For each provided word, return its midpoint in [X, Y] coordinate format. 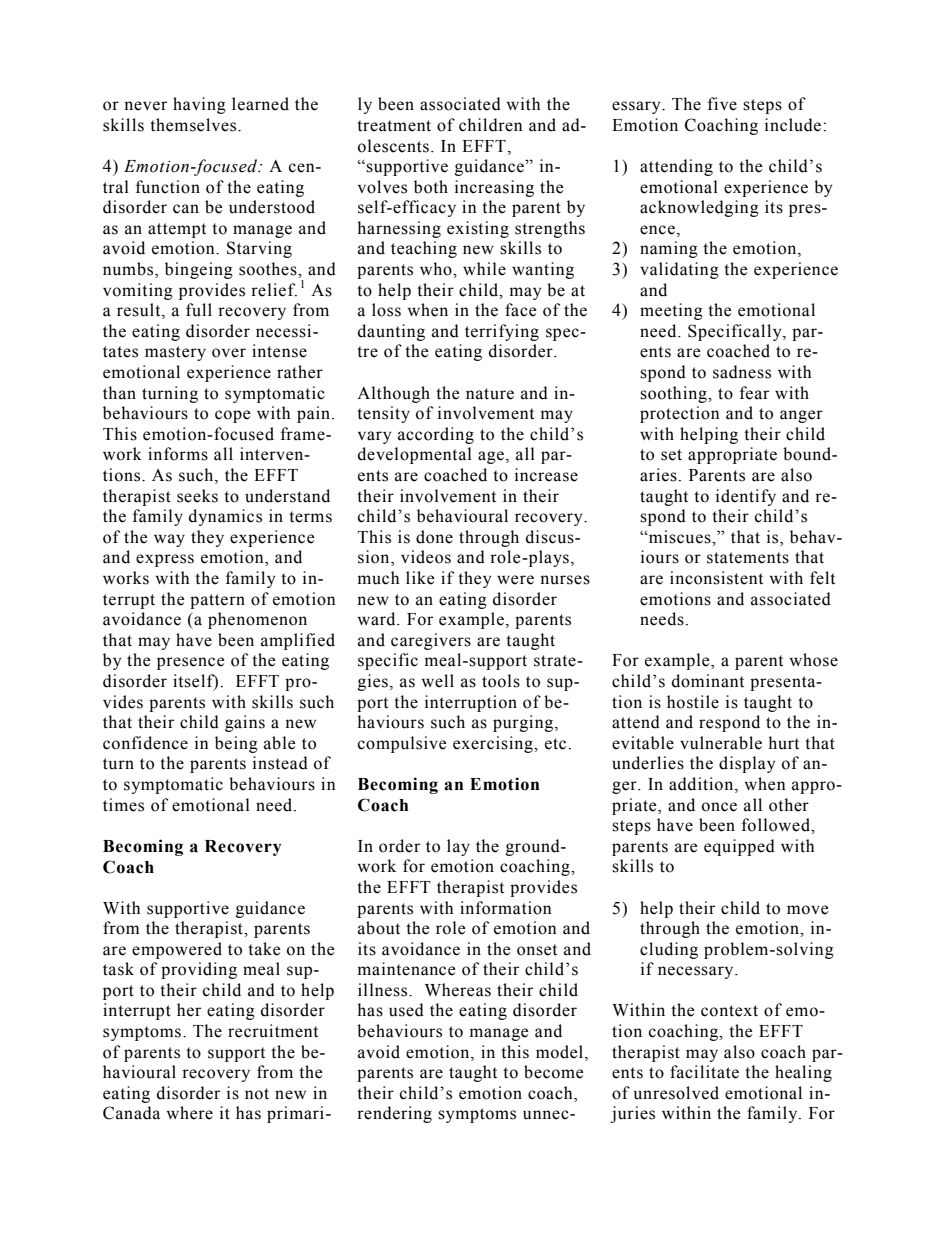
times [123, 805]
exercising [494, 744]
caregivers [431, 641]
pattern [217, 601]
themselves [194, 125]
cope [232, 416]
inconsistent [716, 578]
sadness [742, 372]
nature [490, 394]
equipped [739, 847]
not [257, 1094]
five [722, 104]
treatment [394, 126]
